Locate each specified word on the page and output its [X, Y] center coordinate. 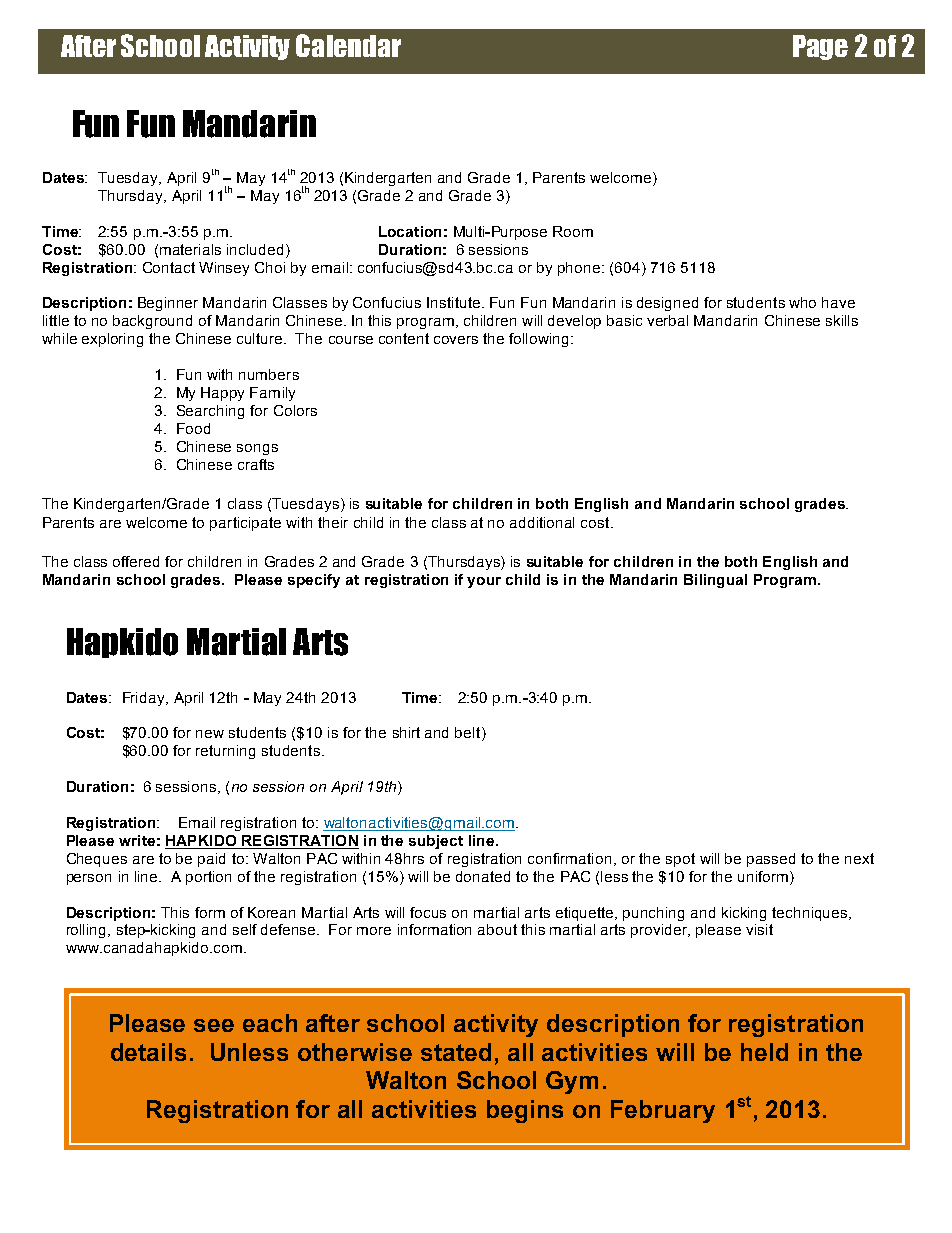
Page [820, 47]
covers [456, 340]
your [484, 582]
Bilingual [715, 581]
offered [136, 561]
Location [410, 231]
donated [483, 876]
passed [771, 860]
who [802, 302]
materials [190, 249]
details [148, 1052]
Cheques [97, 860]
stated [456, 1052]
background [152, 322]
